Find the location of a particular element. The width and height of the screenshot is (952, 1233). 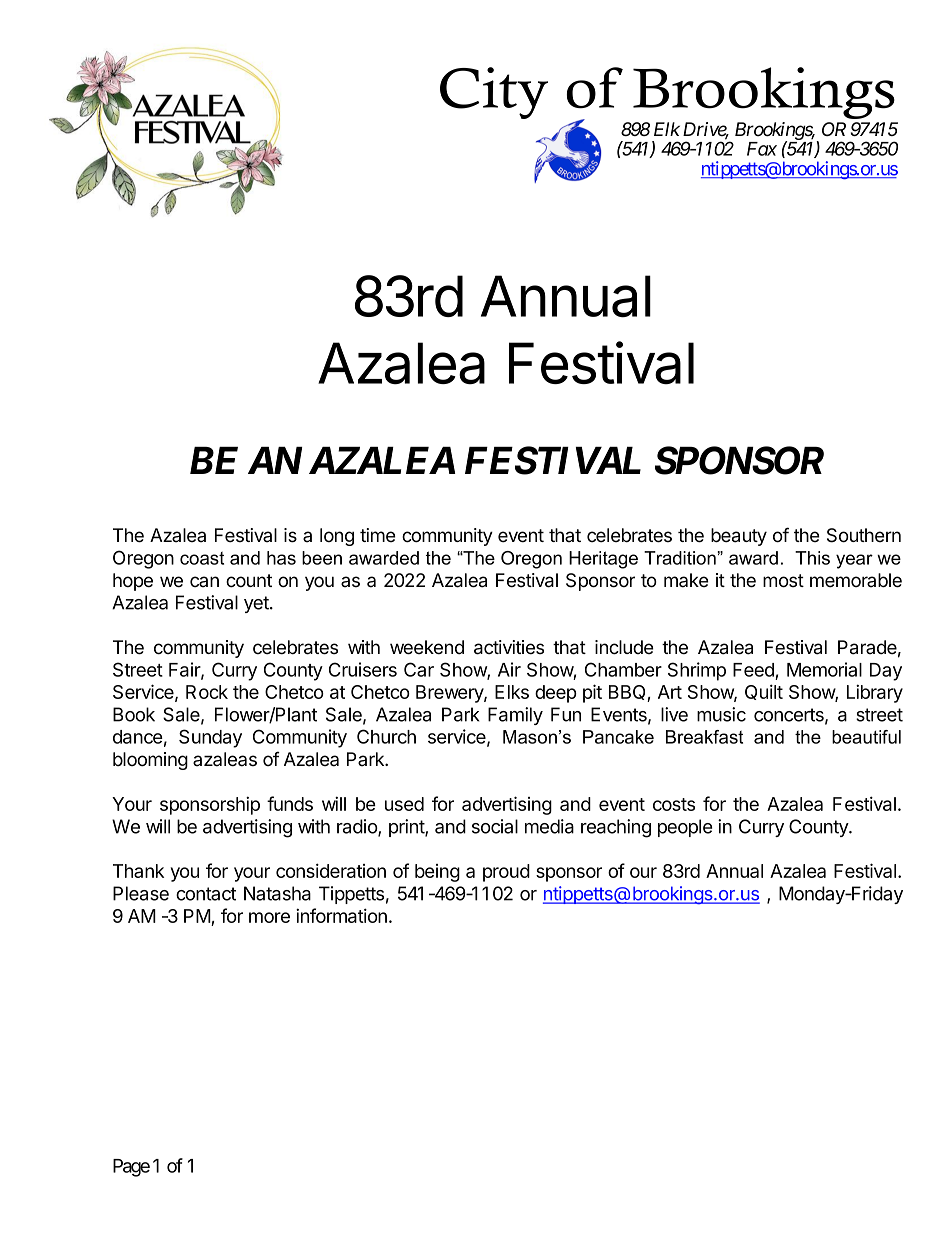

Southern is located at coordinates (864, 535).
